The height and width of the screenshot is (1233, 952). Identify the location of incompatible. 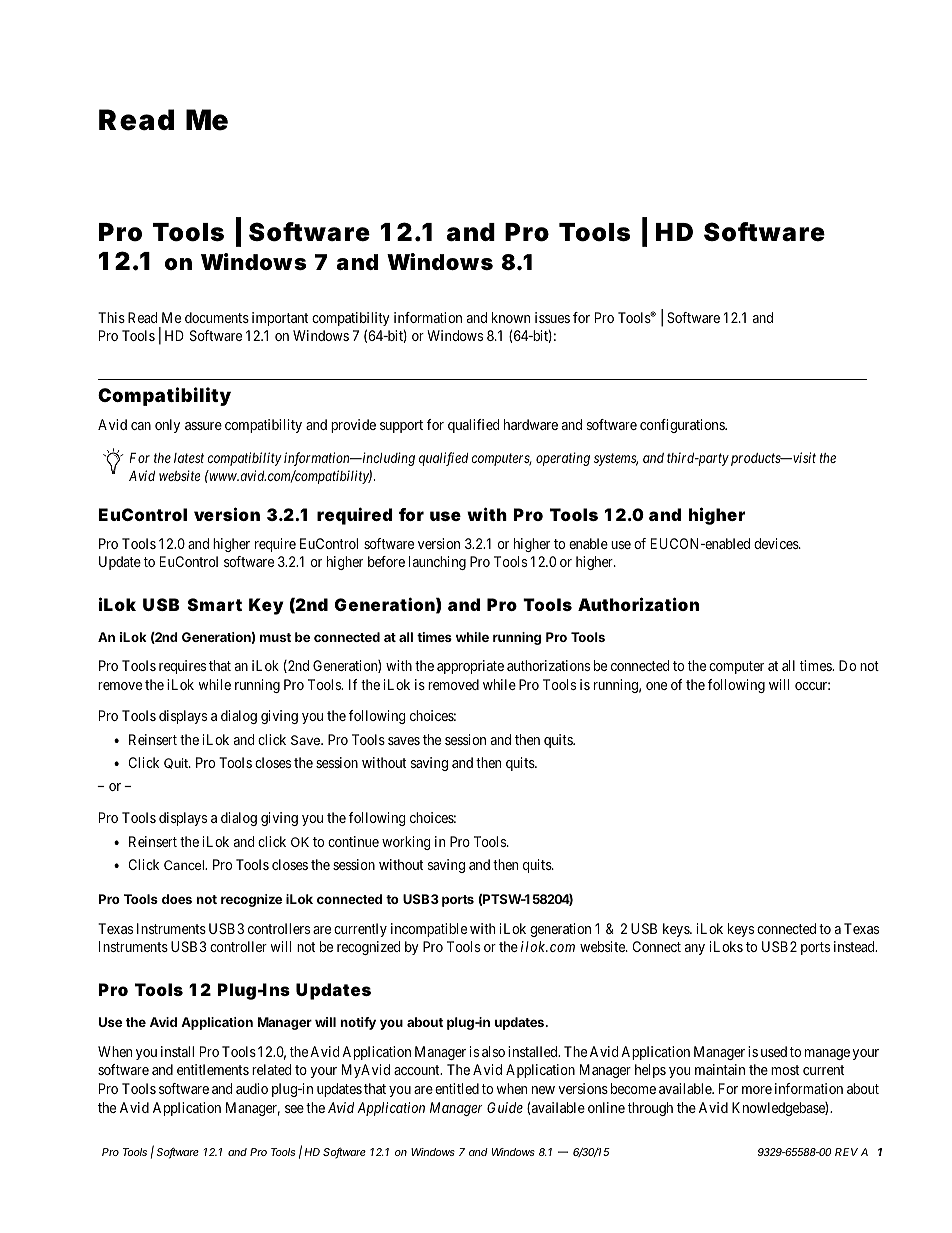
(429, 930).
